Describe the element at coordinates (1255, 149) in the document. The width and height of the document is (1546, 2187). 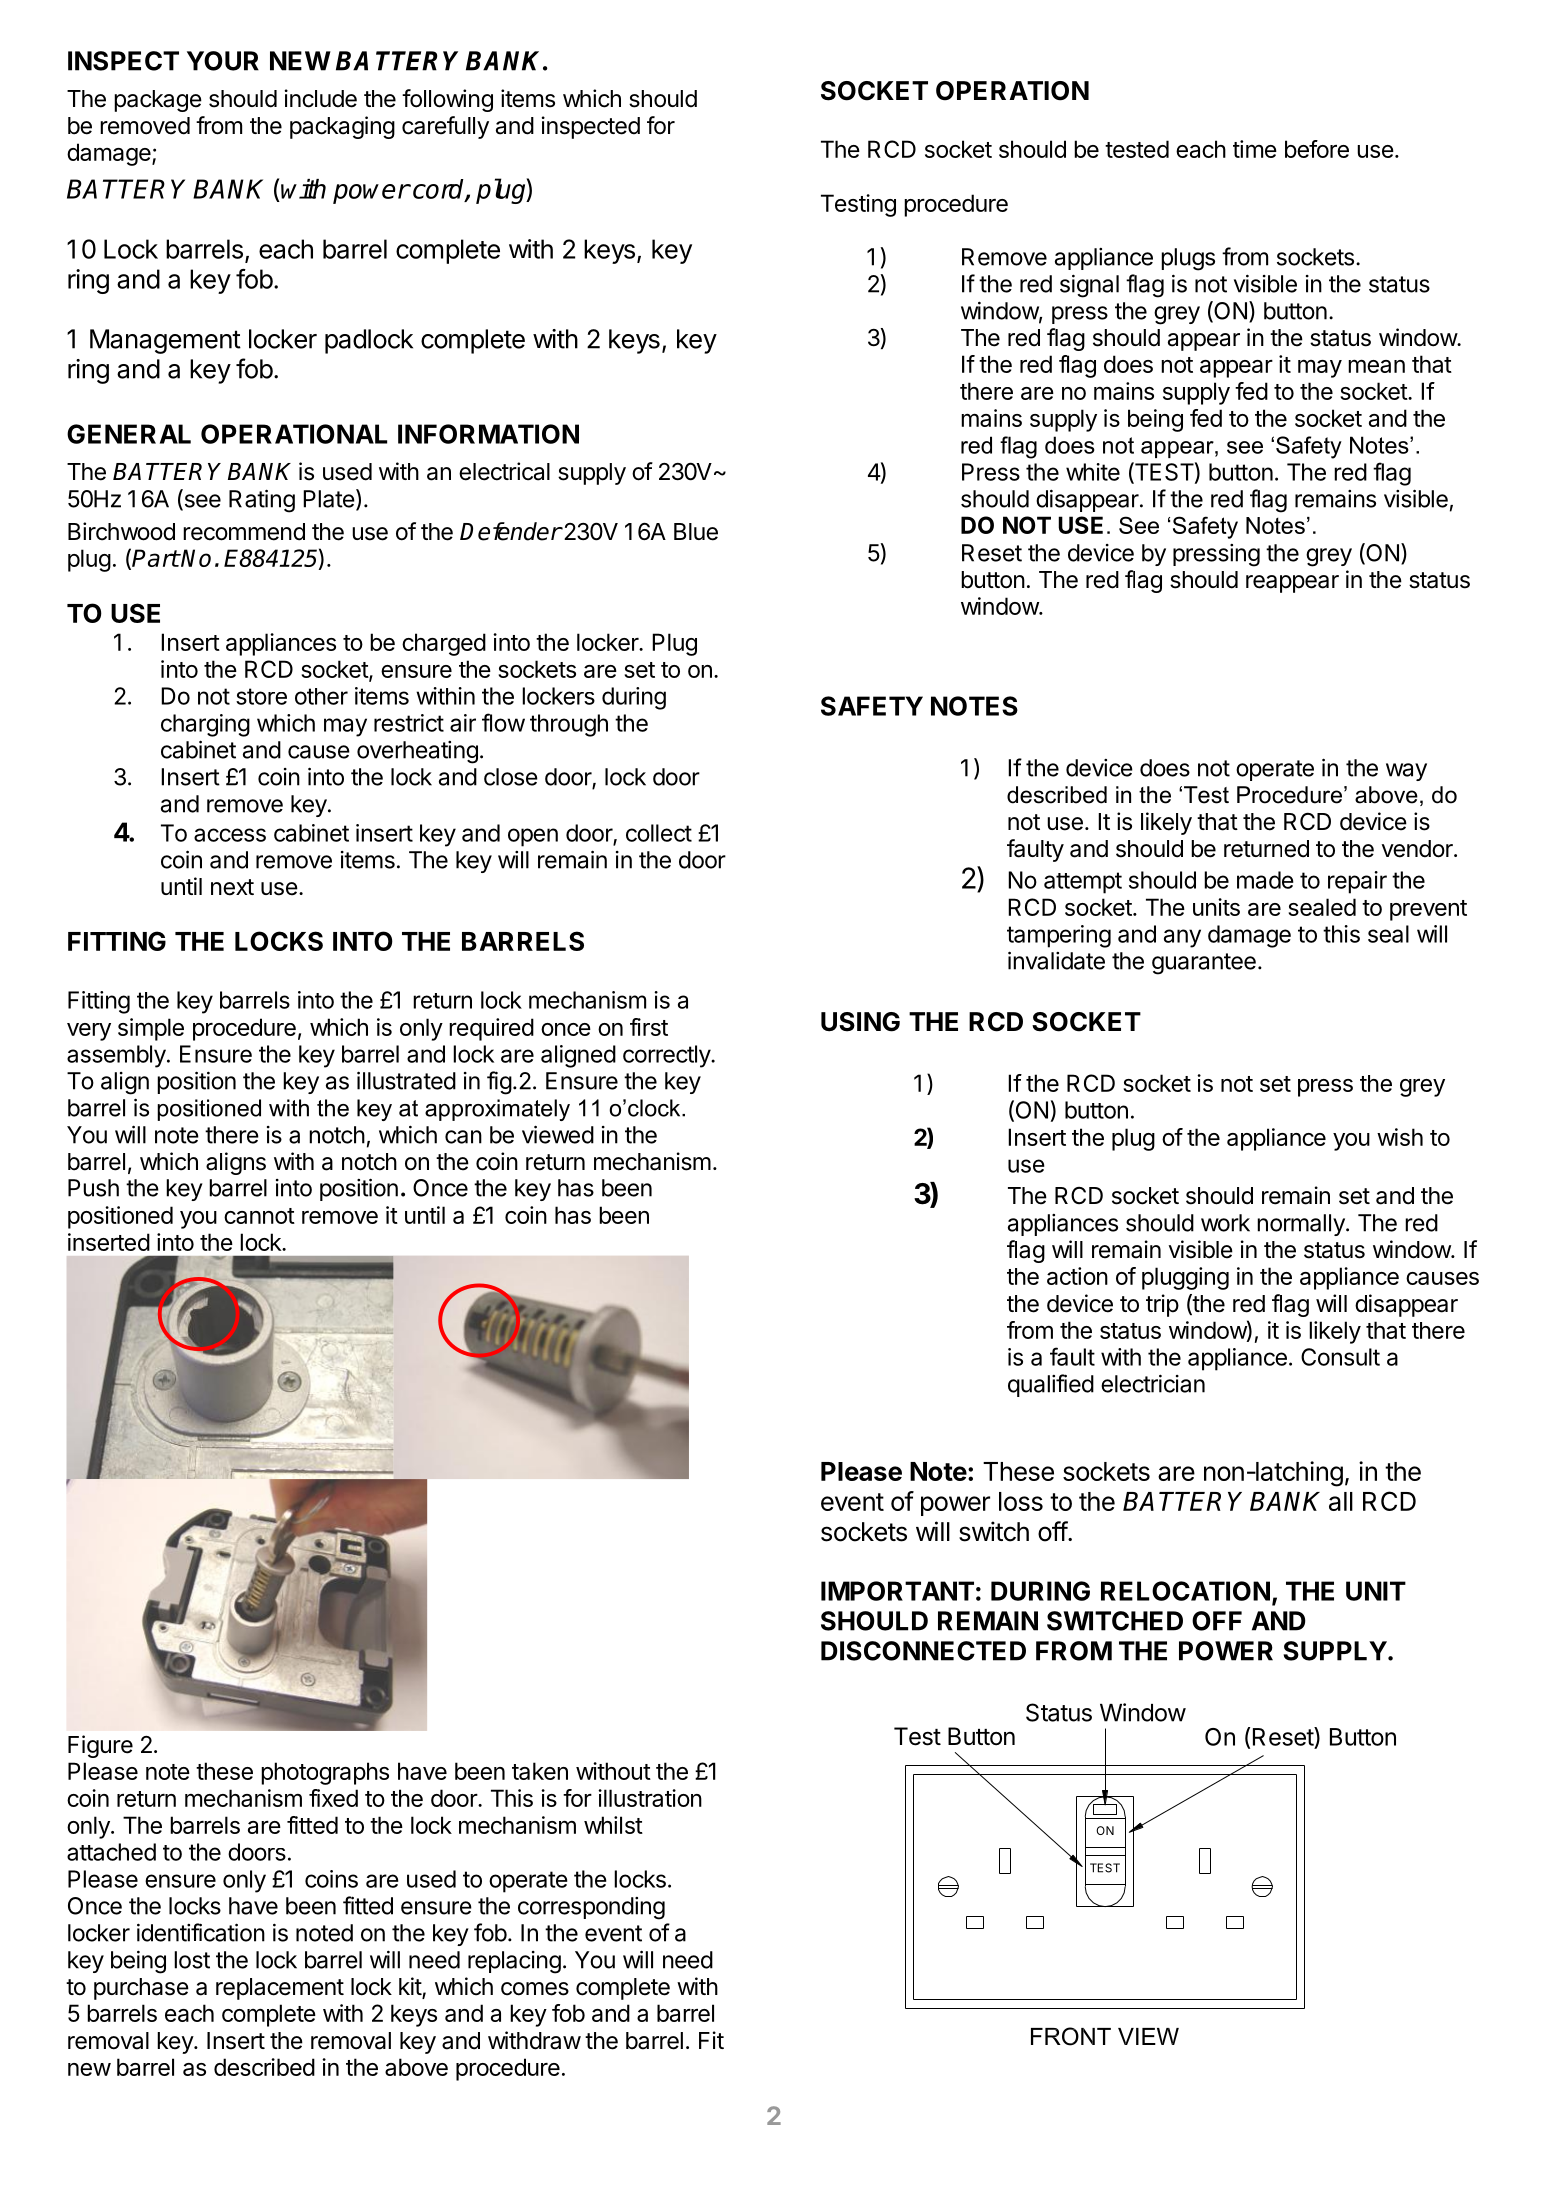
I see `time` at that location.
